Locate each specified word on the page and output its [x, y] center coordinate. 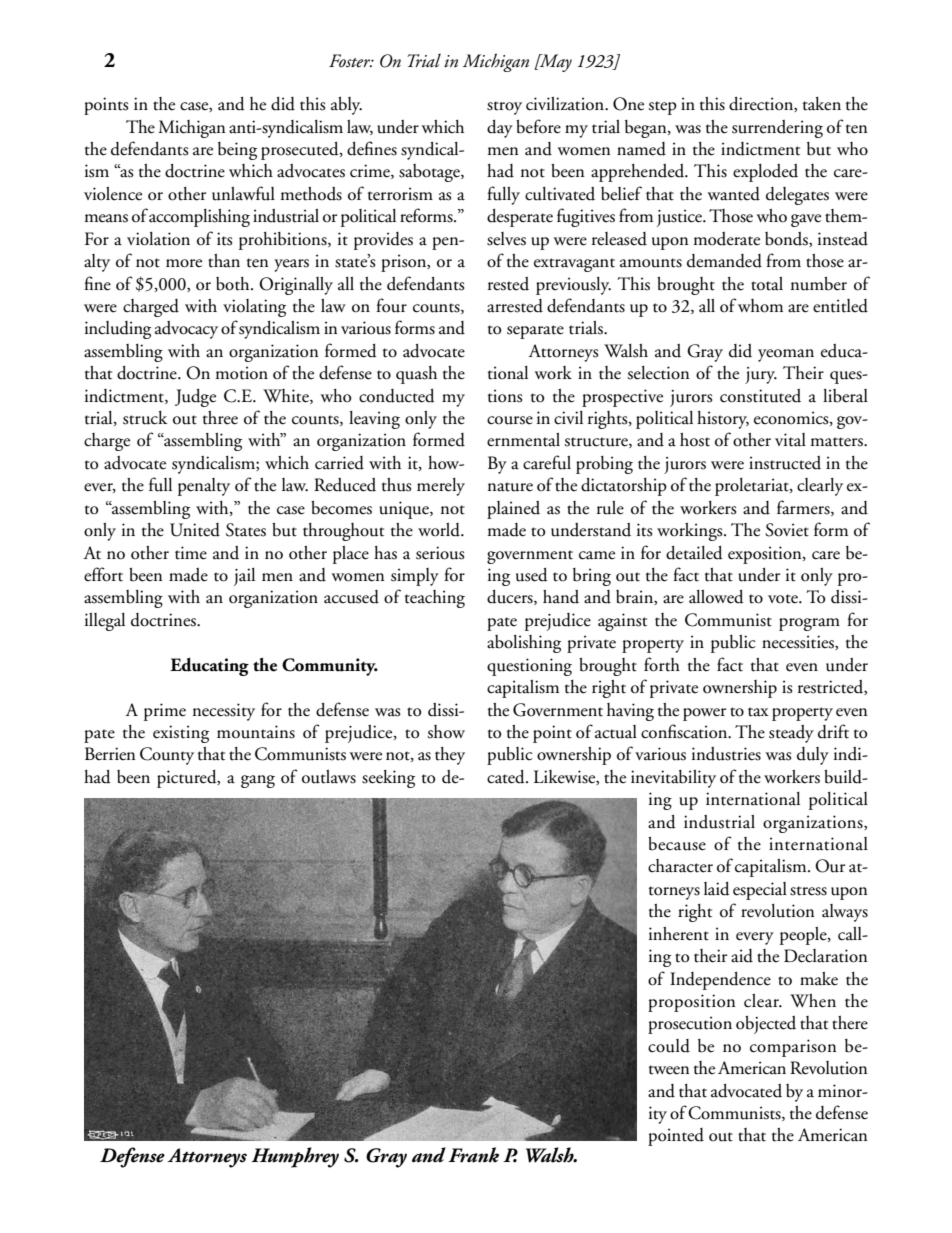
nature [510, 487]
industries [726, 754]
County [167, 756]
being [237, 151]
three [220, 418]
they [450, 756]
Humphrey [295, 1157]
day [500, 129]
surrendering [777, 129]
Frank [473, 1155]
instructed [785, 463]
